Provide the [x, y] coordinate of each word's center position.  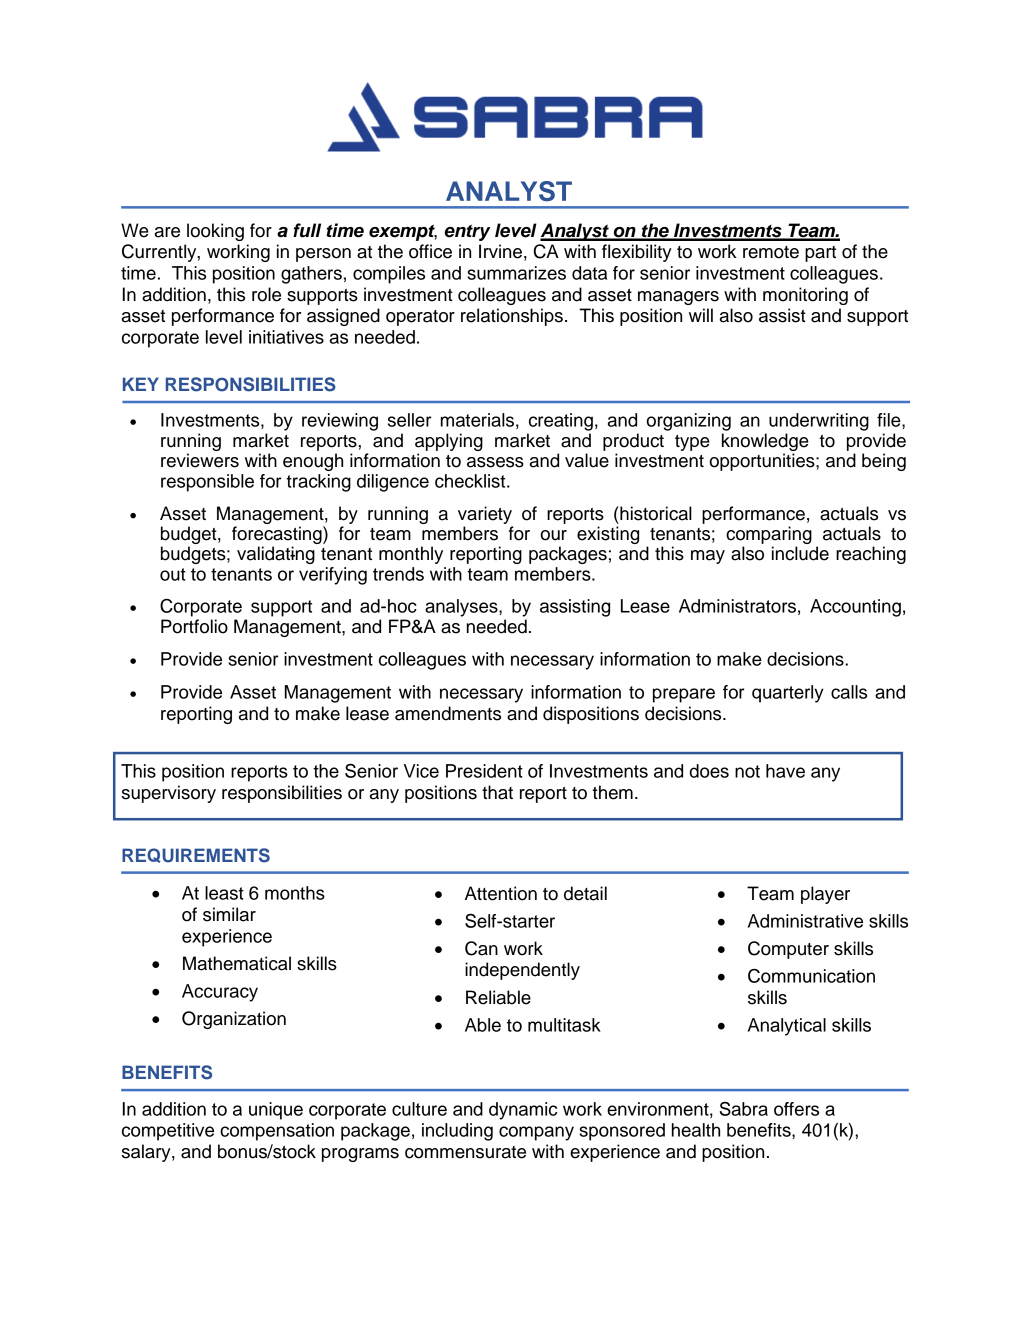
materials [477, 420]
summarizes [516, 273]
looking [215, 232]
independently [522, 971]
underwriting [819, 422]
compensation [277, 1132]
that [497, 792]
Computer [788, 950]
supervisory [169, 794]
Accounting [855, 608]
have [785, 771]
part [820, 254]
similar [229, 914]
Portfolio [194, 626]
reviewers [200, 460]
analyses [462, 608]
